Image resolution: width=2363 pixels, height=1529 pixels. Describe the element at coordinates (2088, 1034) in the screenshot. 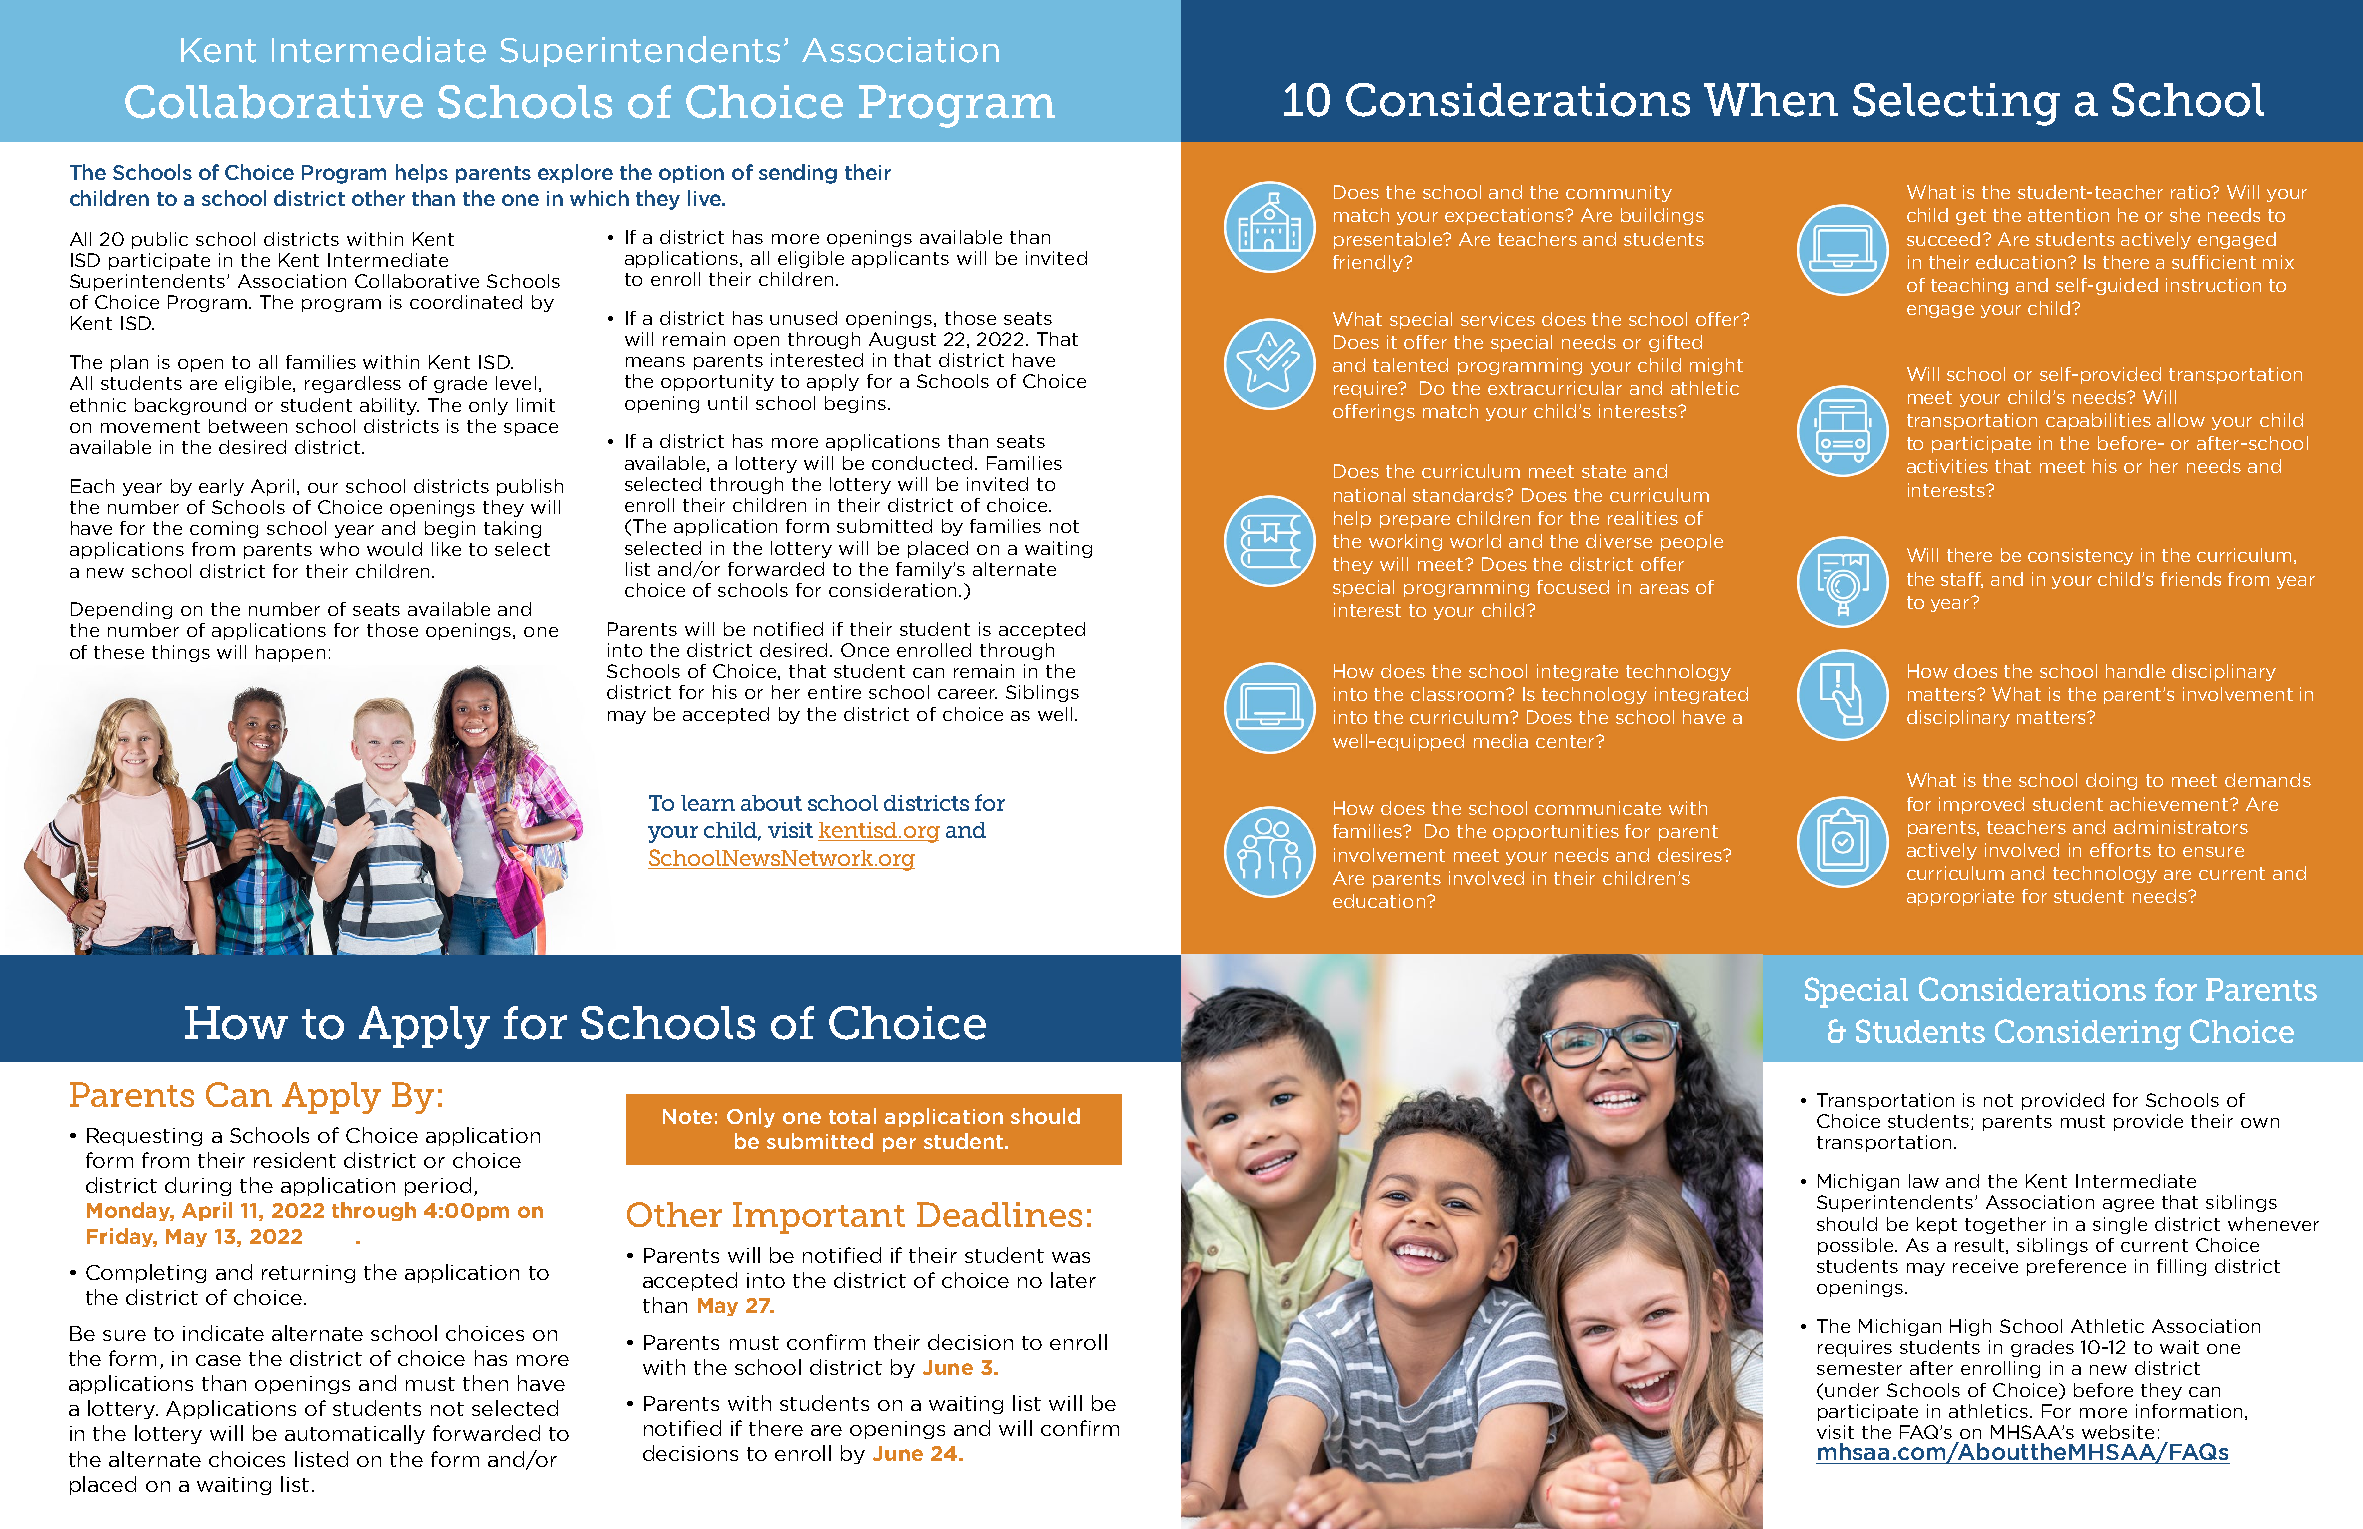

I see `Considering` at that location.
